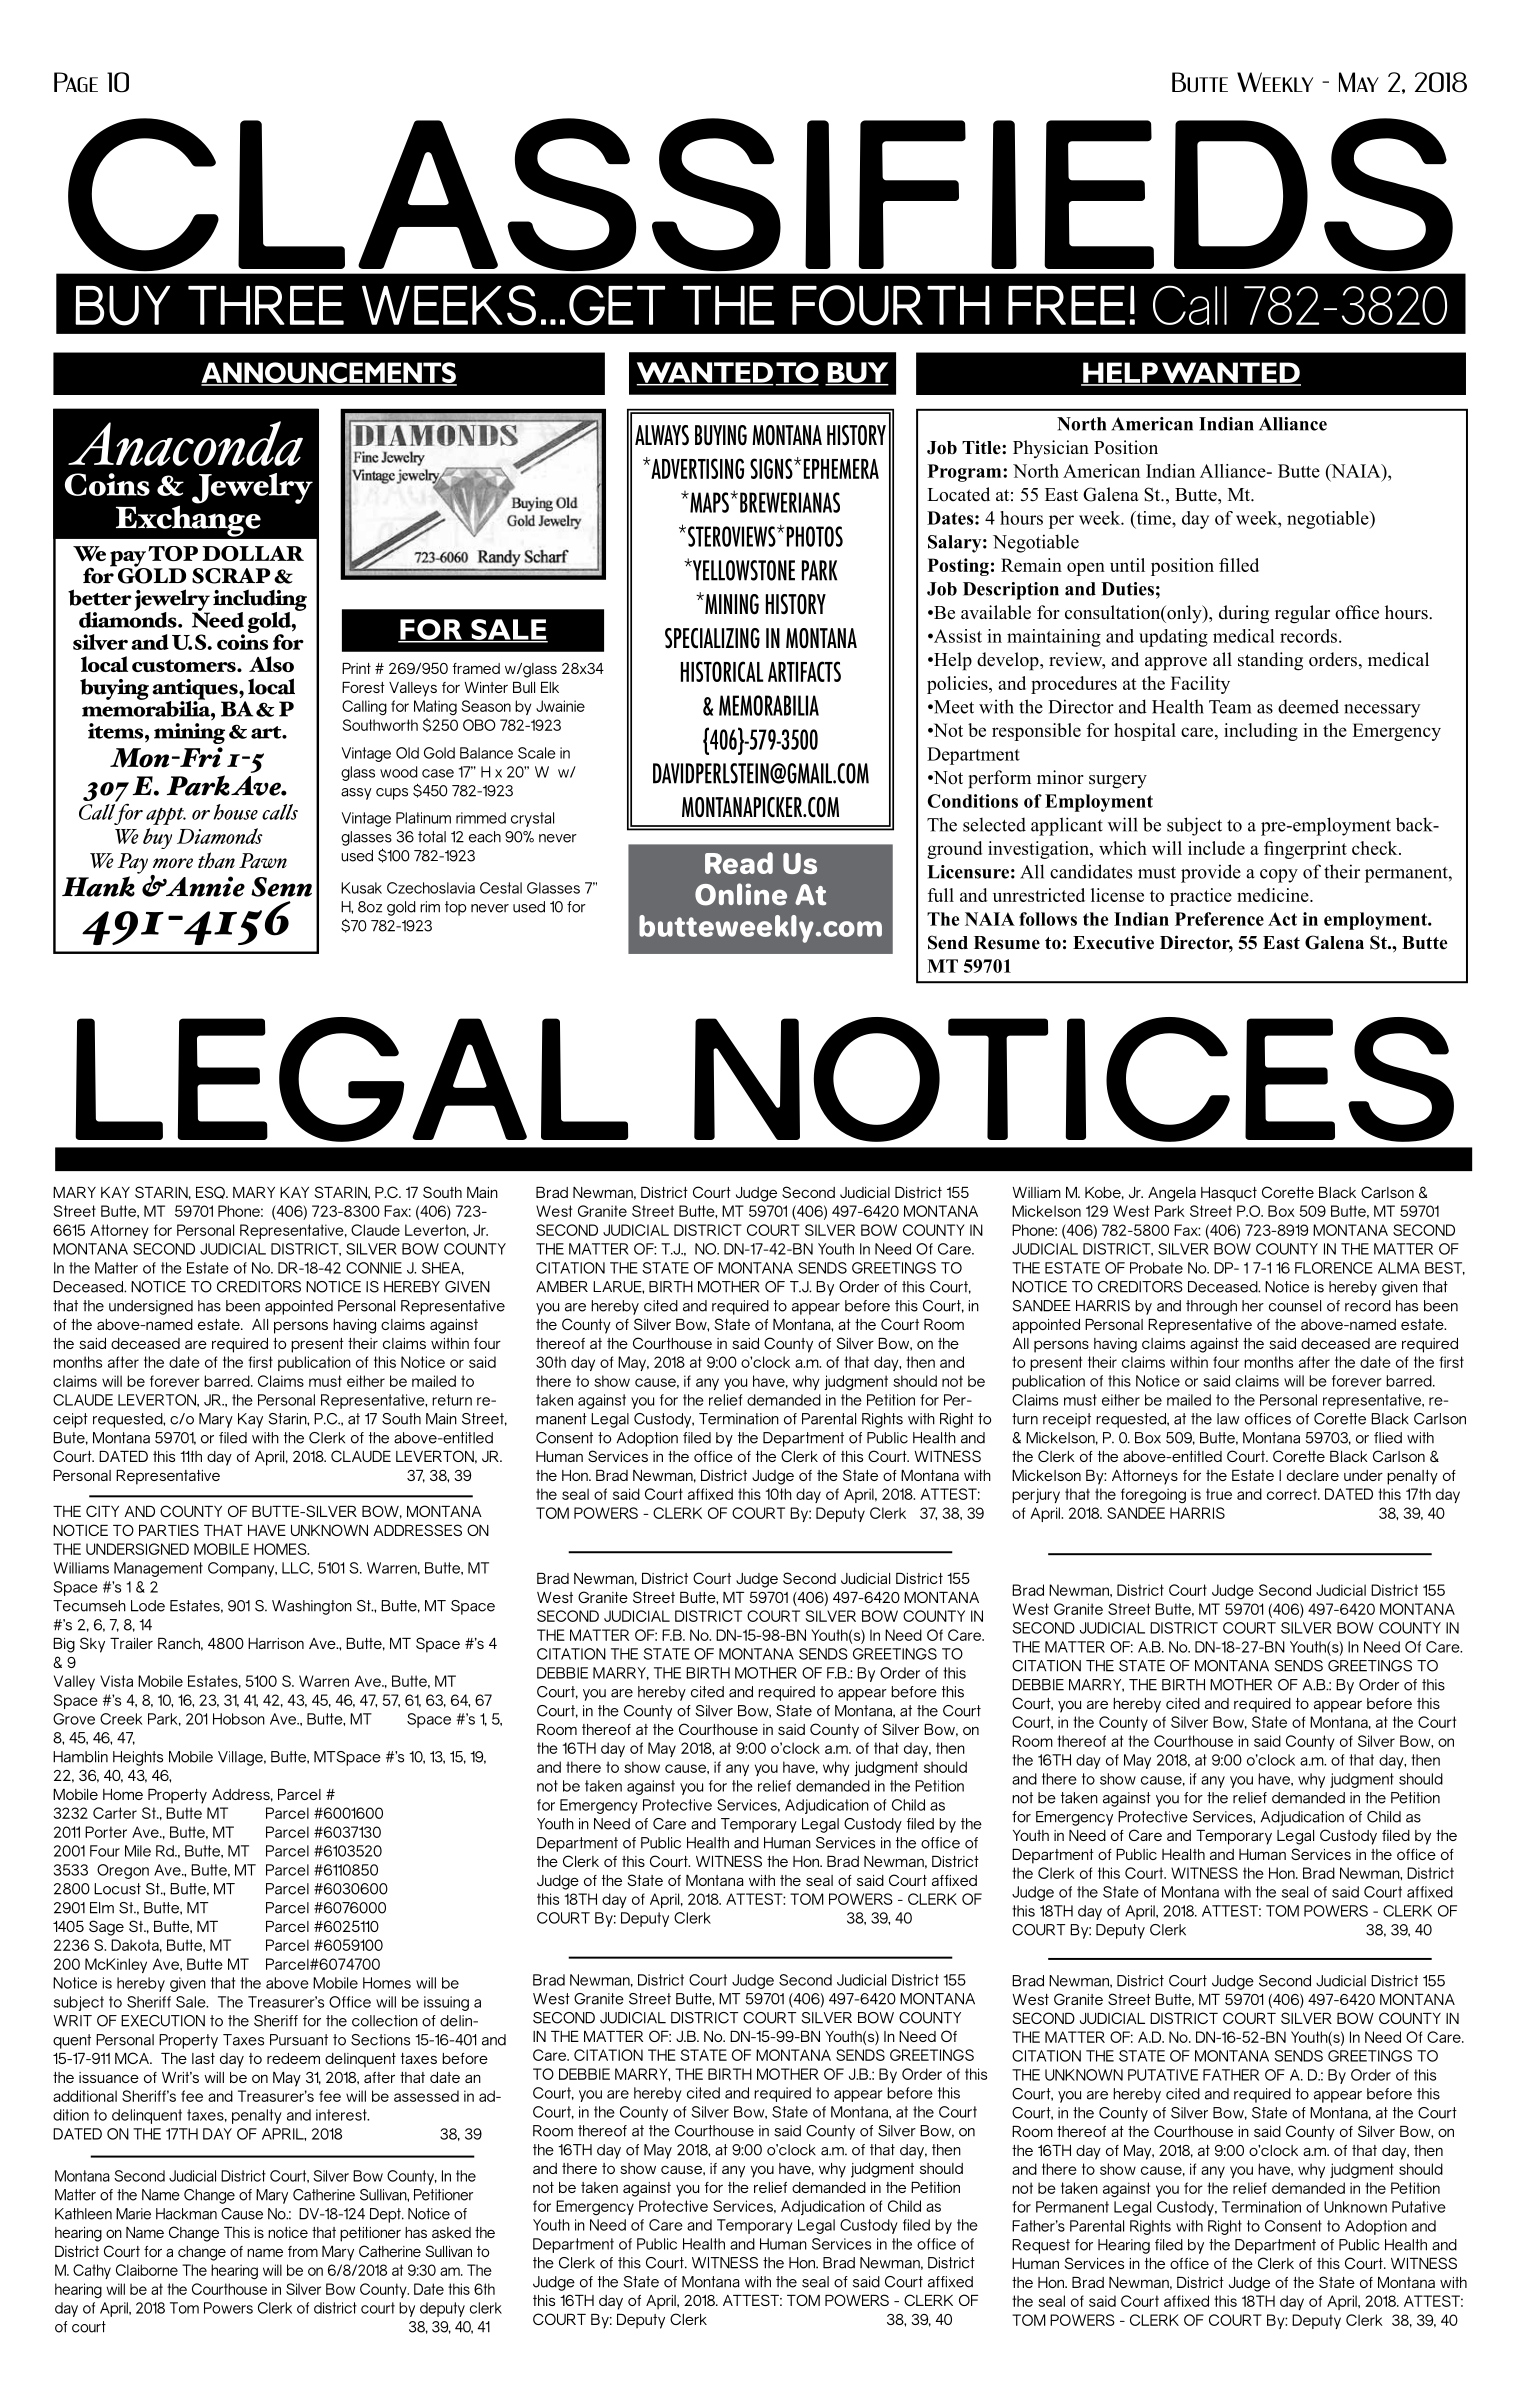 The width and height of the page is (1521, 2405). I want to click on perjury, so click(1036, 1495).
